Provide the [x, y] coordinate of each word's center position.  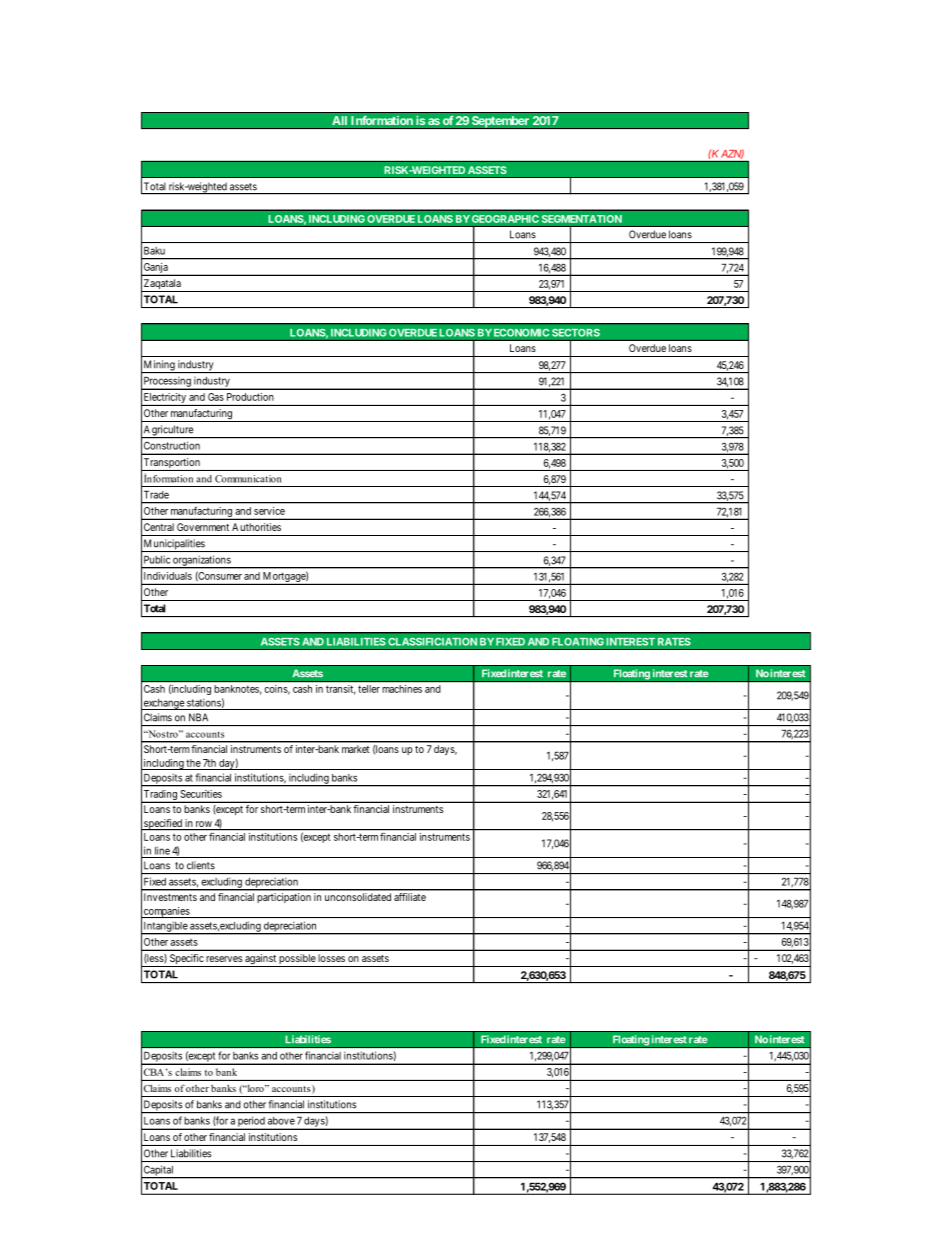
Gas [216, 397]
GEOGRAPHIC [505, 219]
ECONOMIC [521, 333]
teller [369, 689]
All [339, 120]
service [269, 511]
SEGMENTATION [582, 219]
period [251, 1123]
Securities [201, 794]
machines [402, 689]
